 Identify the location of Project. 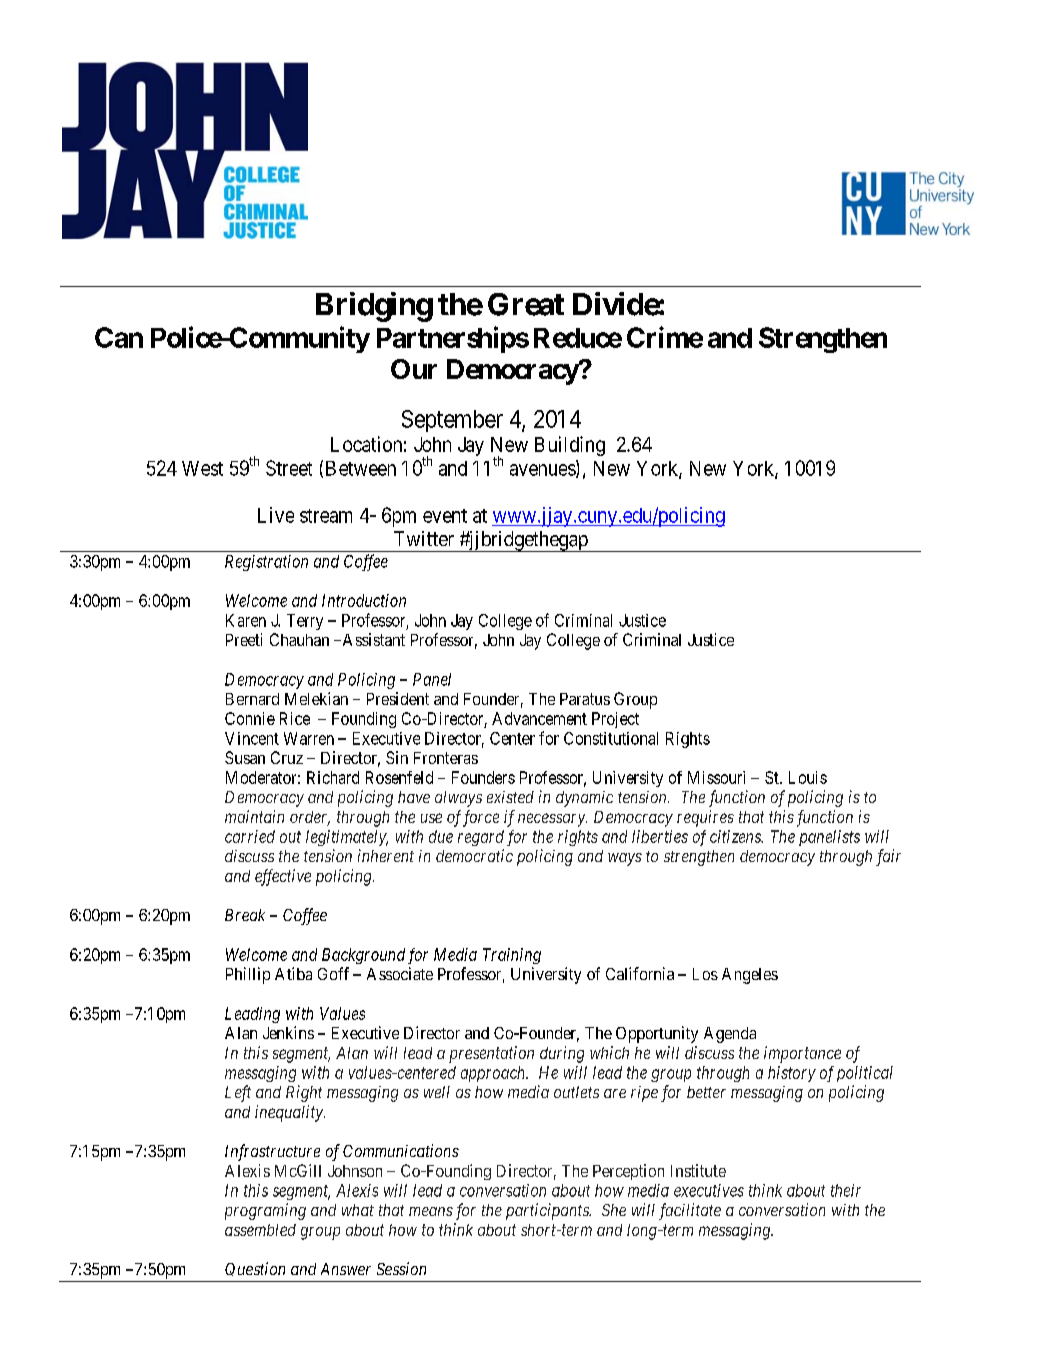
(615, 720).
